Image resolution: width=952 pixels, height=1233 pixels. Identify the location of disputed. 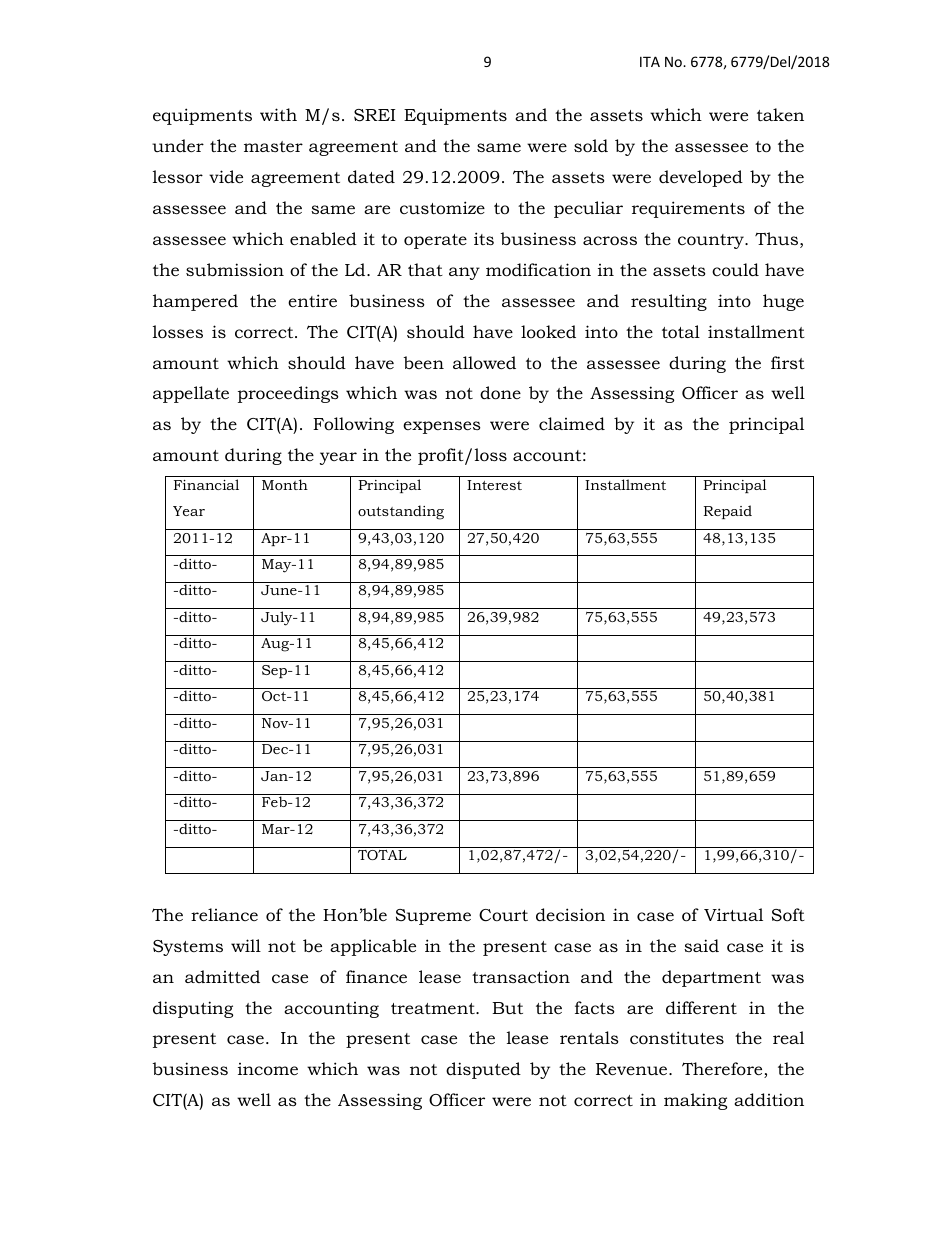
(483, 1070).
